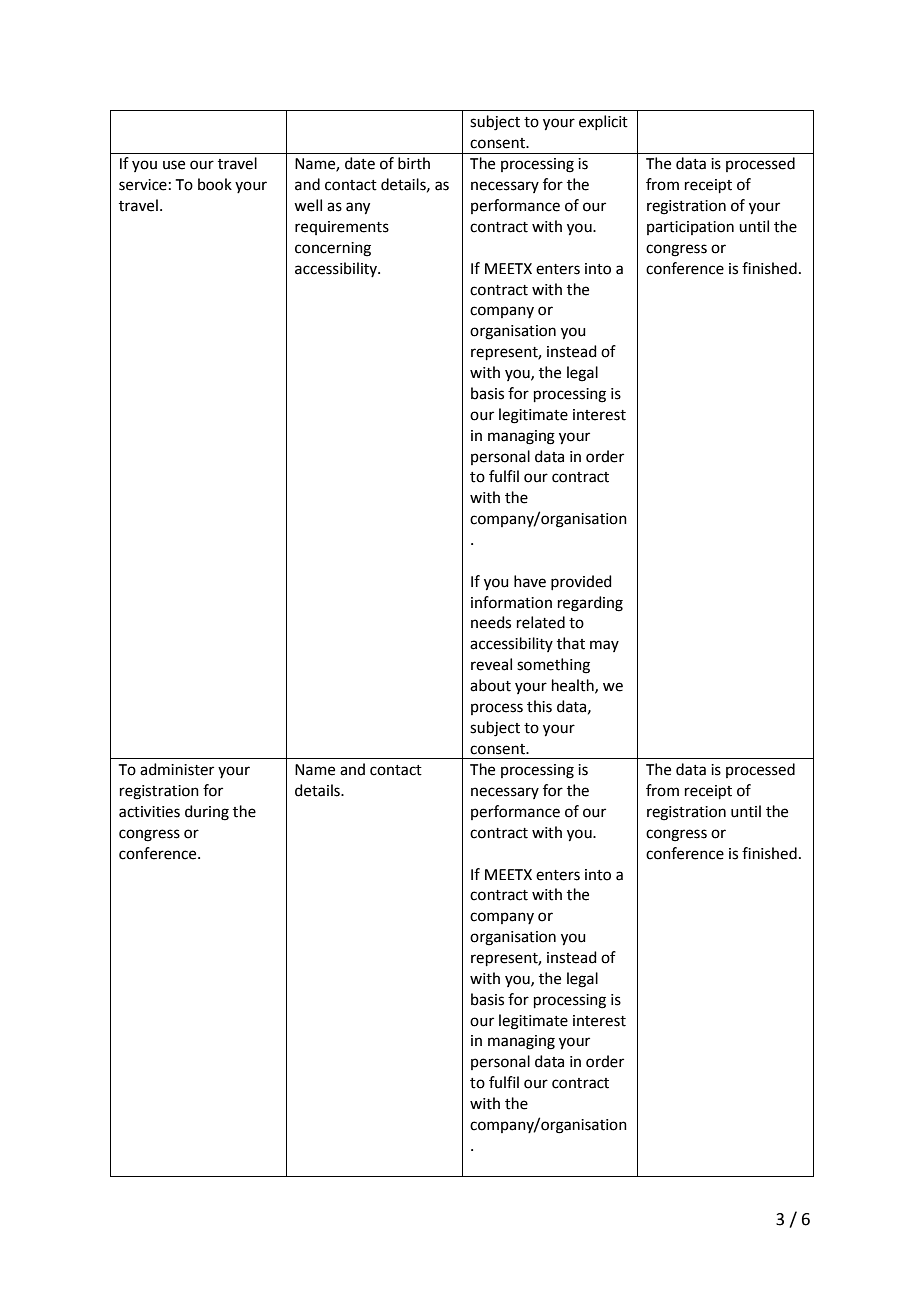 Image resolution: width=924 pixels, height=1308 pixels. What do you see at coordinates (530, 581) in the page?
I see `have` at bounding box center [530, 581].
